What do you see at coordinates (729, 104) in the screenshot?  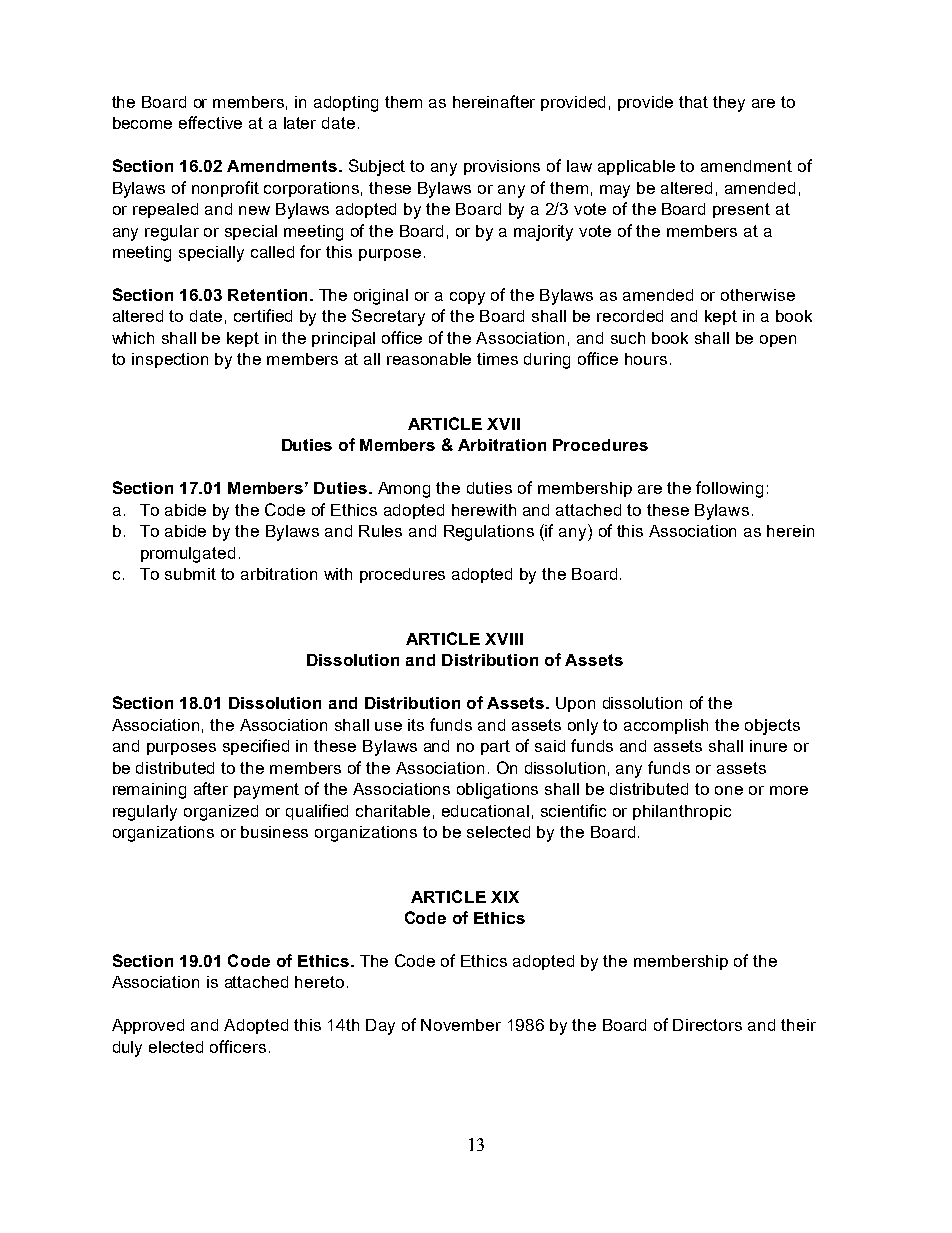 I see `they` at bounding box center [729, 104].
